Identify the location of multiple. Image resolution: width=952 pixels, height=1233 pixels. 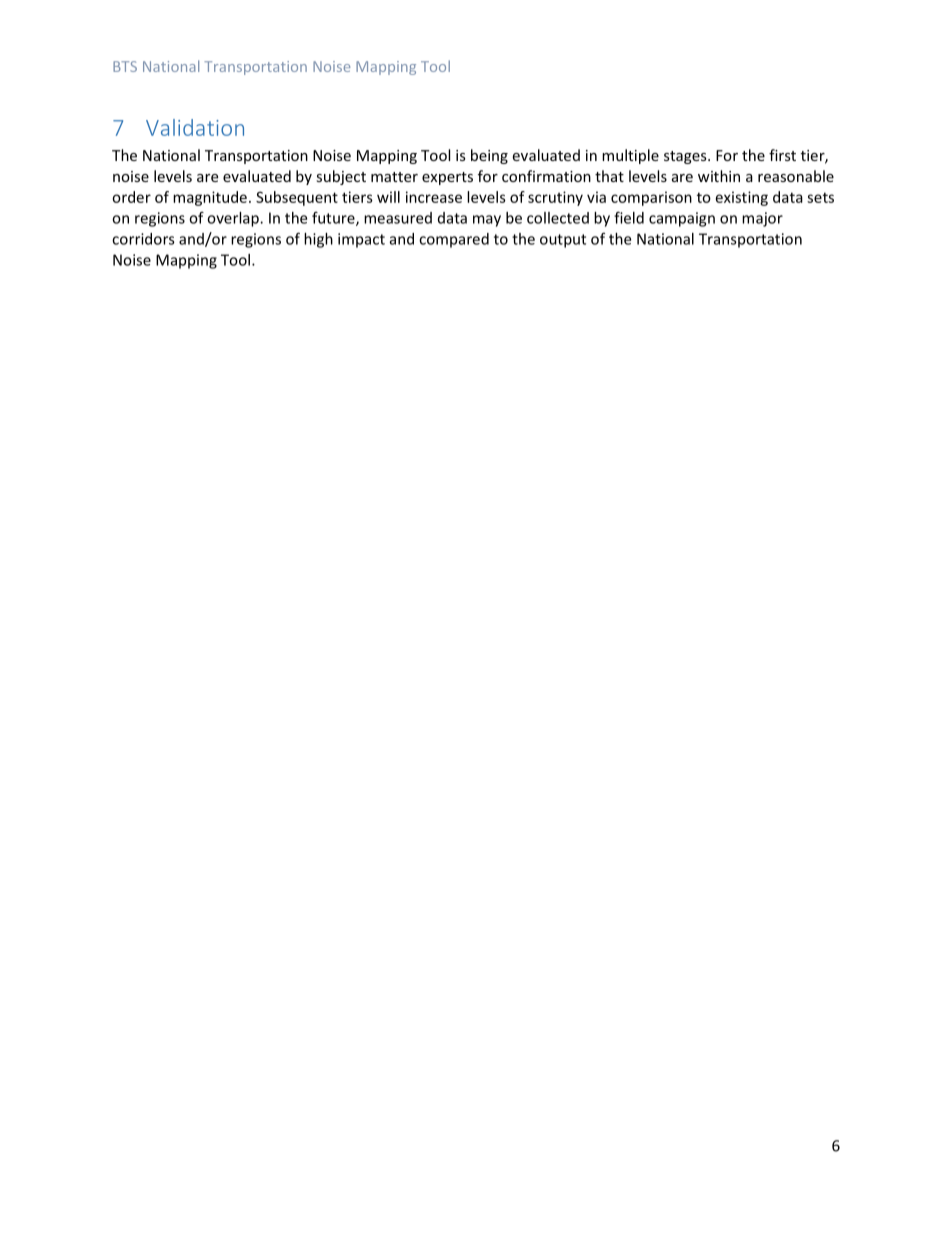
(630, 156).
